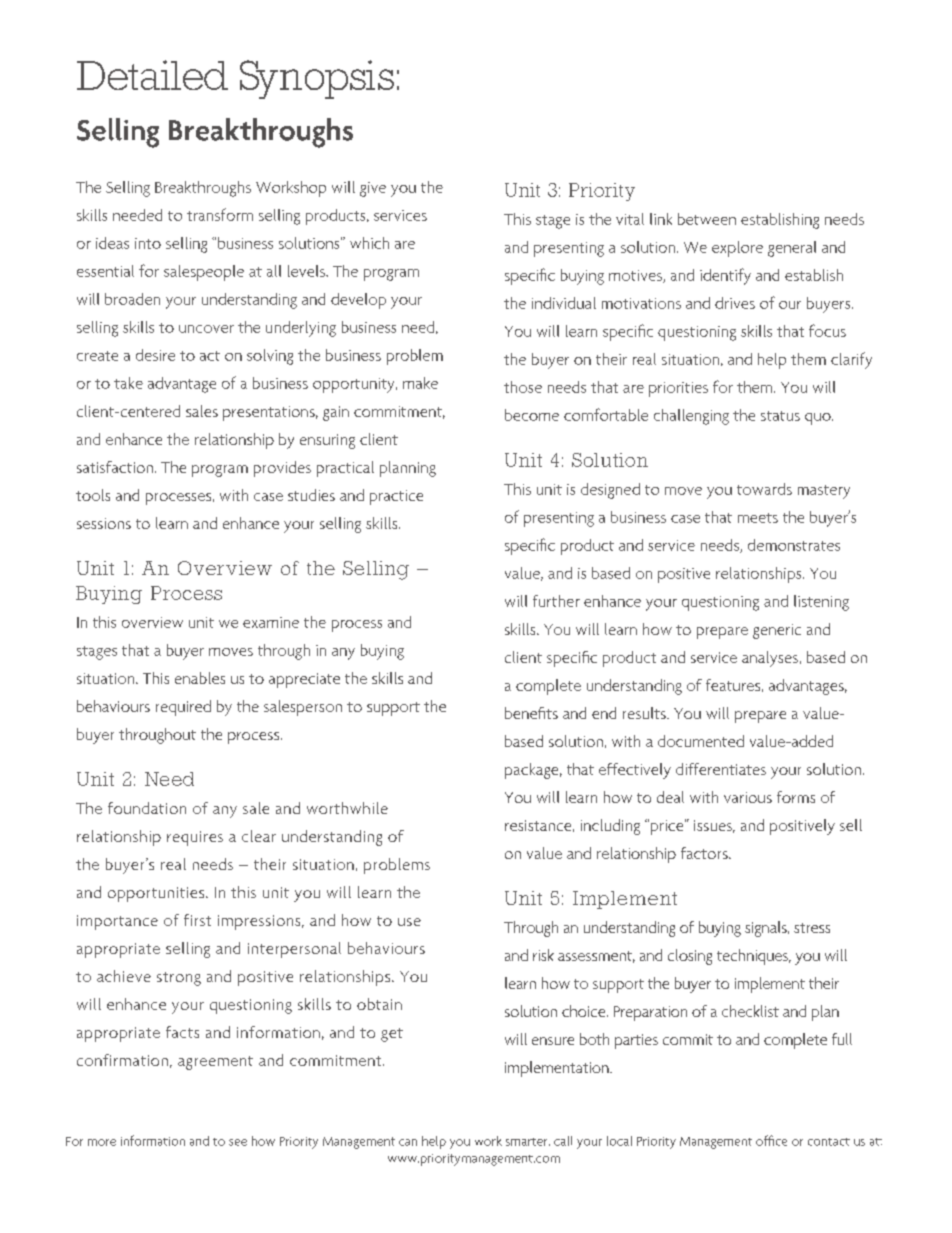 Image resolution: width=952 pixels, height=1233 pixels. What do you see at coordinates (271, 622) in the screenshot?
I see `examine` at bounding box center [271, 622].
